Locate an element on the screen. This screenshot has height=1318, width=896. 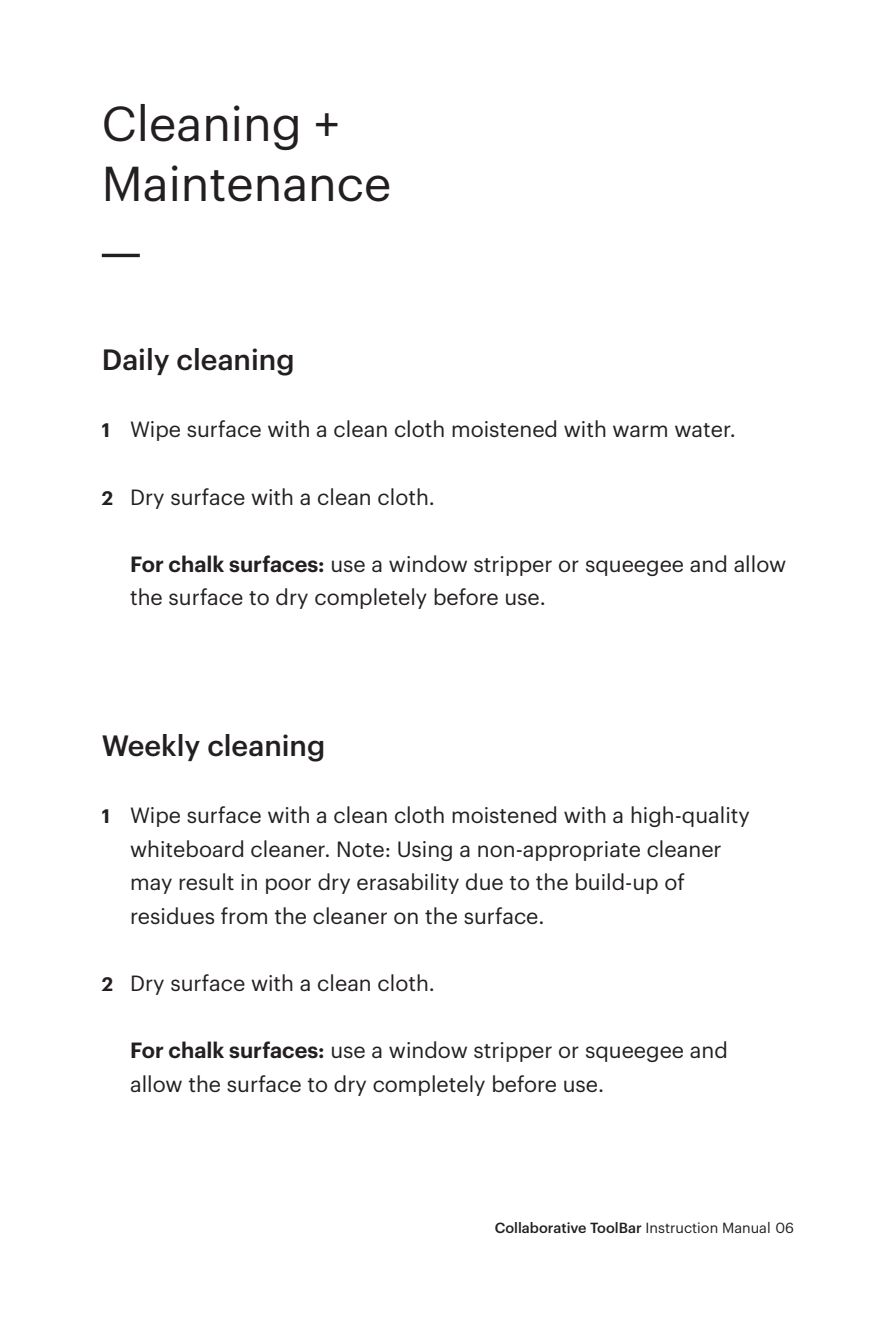
Collaborative is located at coordinates (540, 1227).
